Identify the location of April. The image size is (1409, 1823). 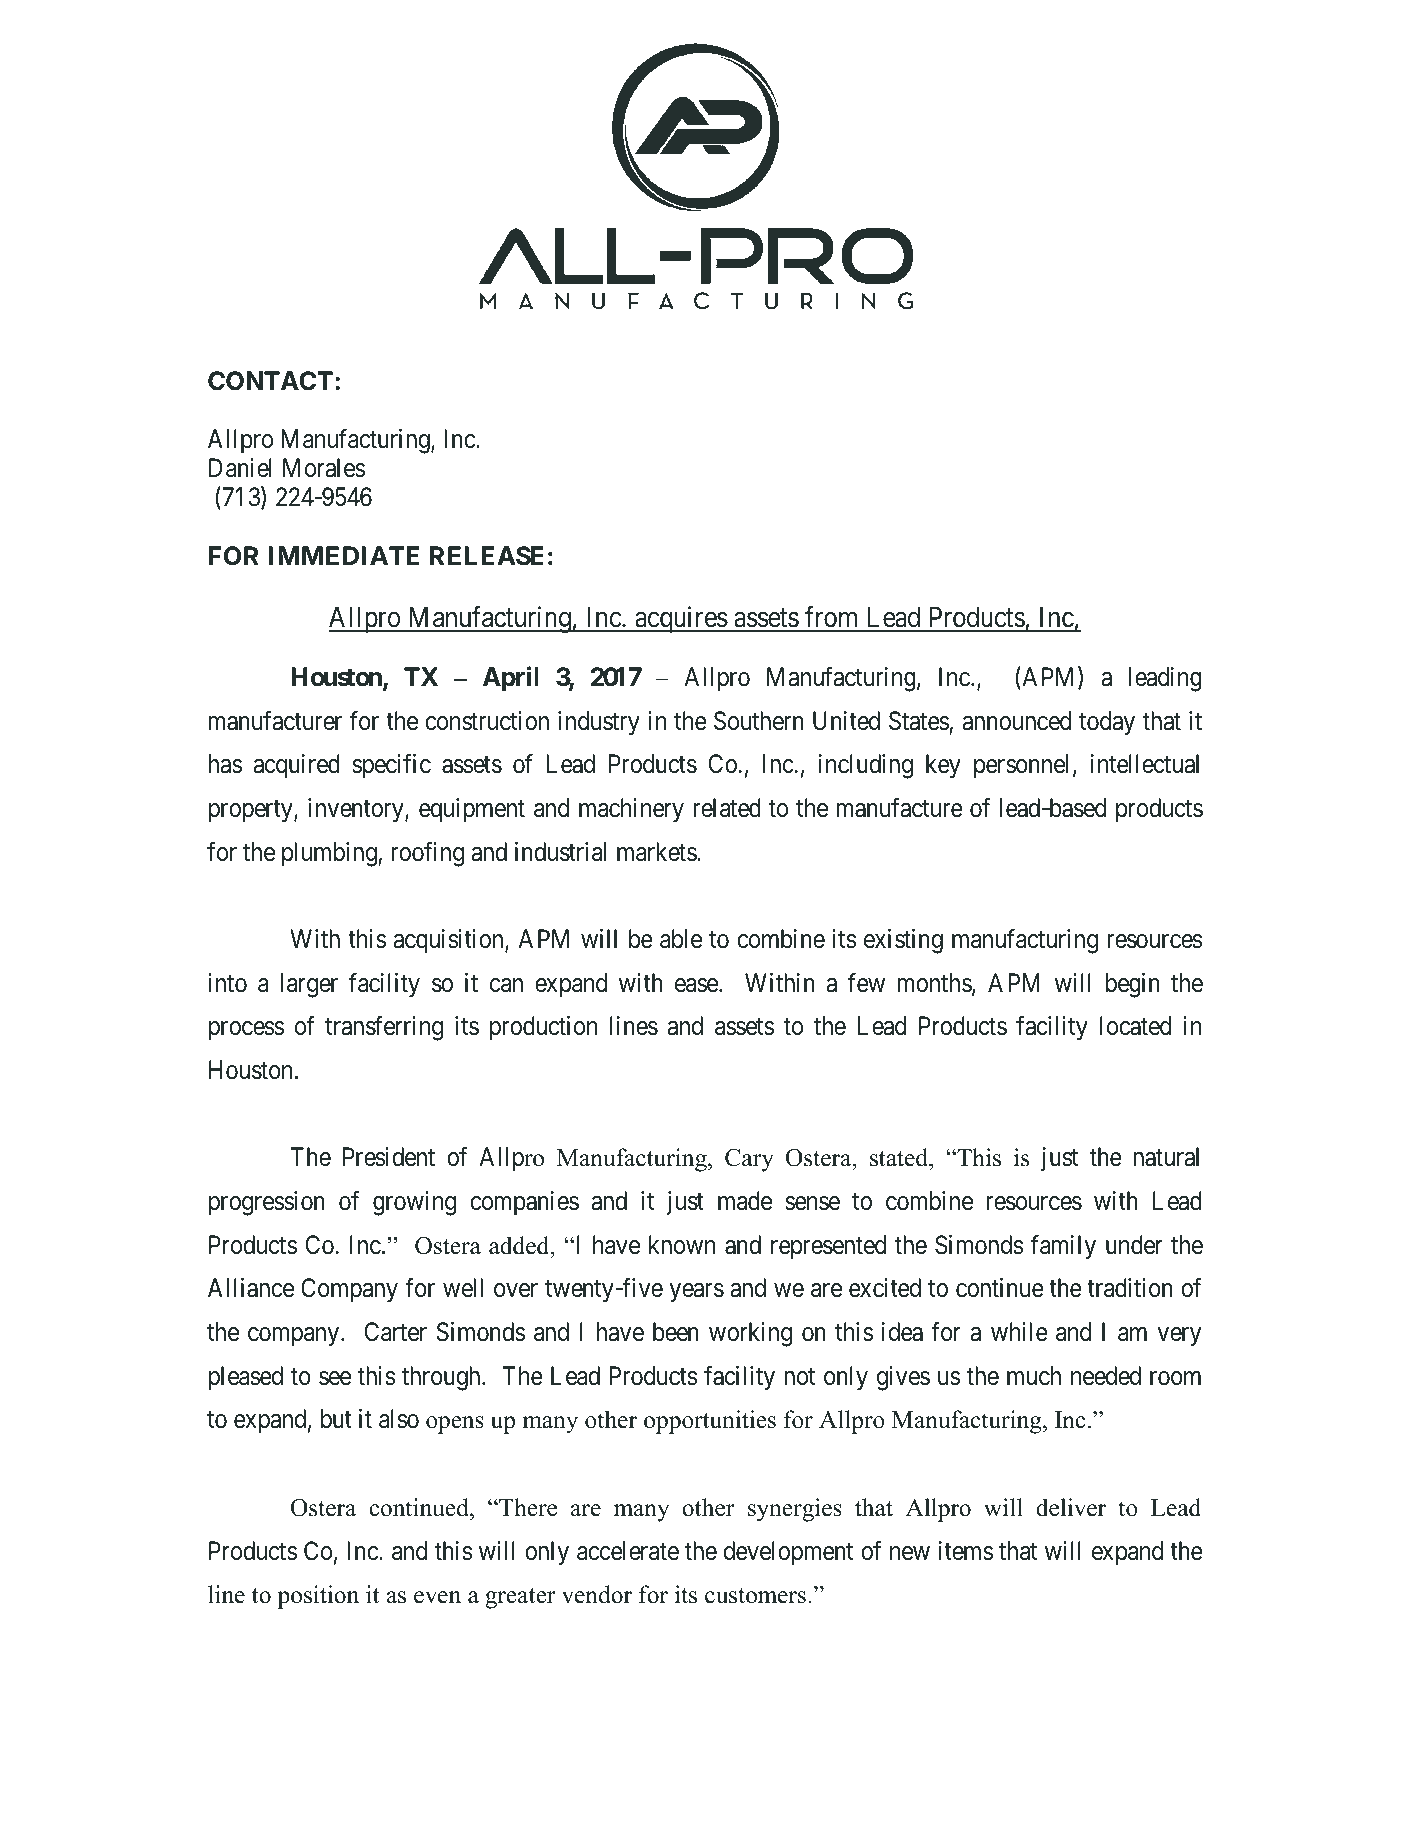
(511, 678).
